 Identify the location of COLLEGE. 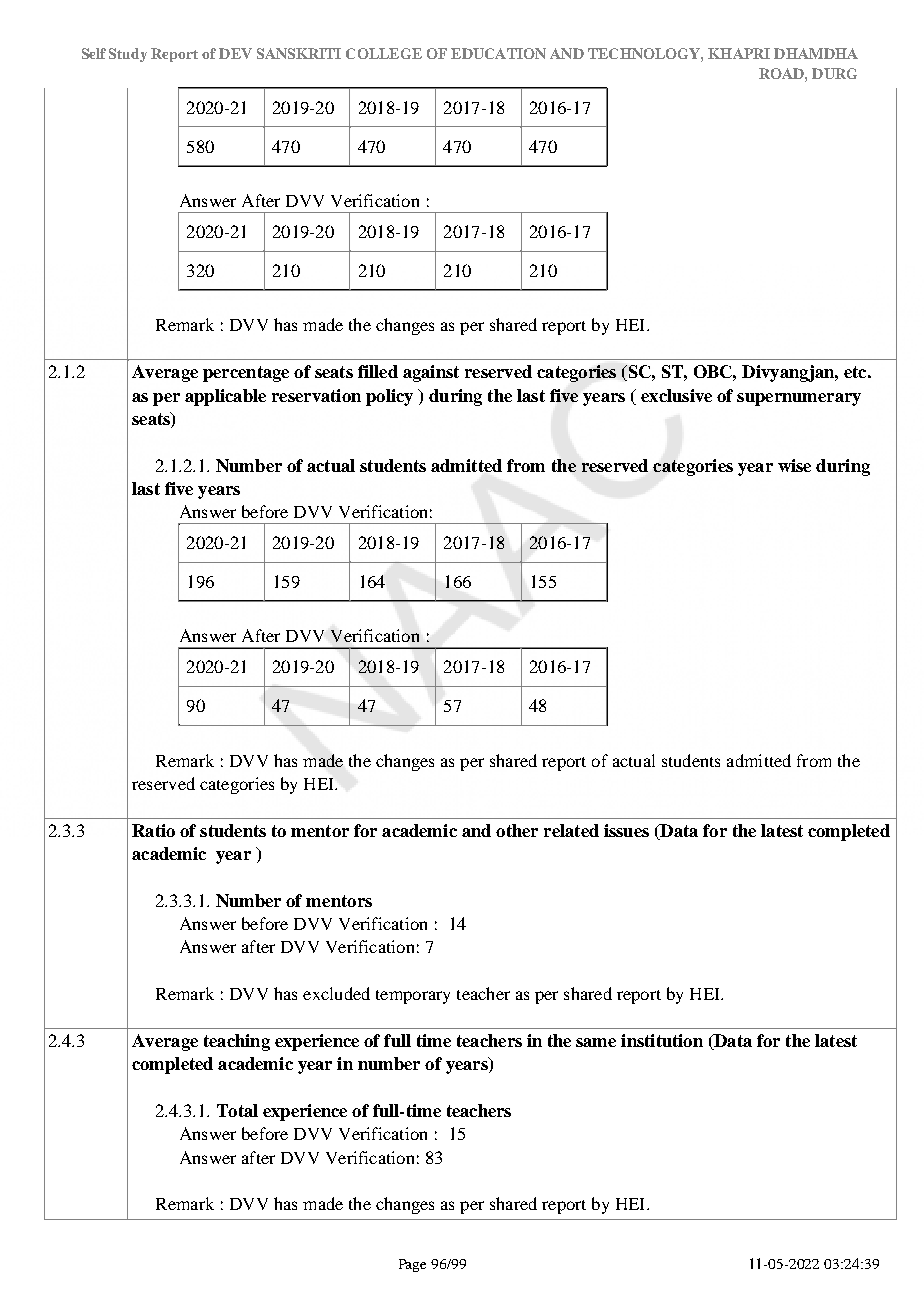
(384, 53).
